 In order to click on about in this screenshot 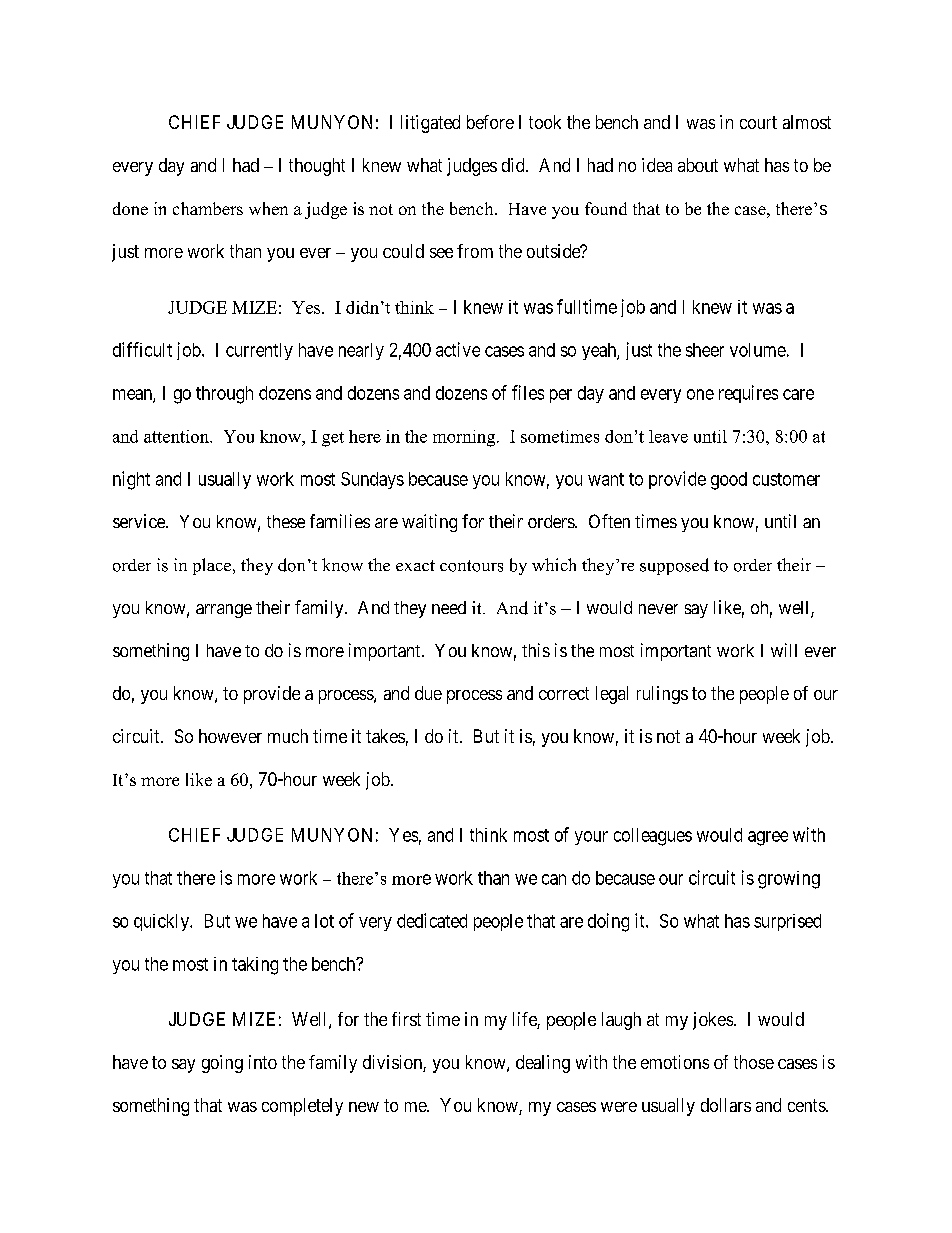, I will do `click(698, 165)`.
